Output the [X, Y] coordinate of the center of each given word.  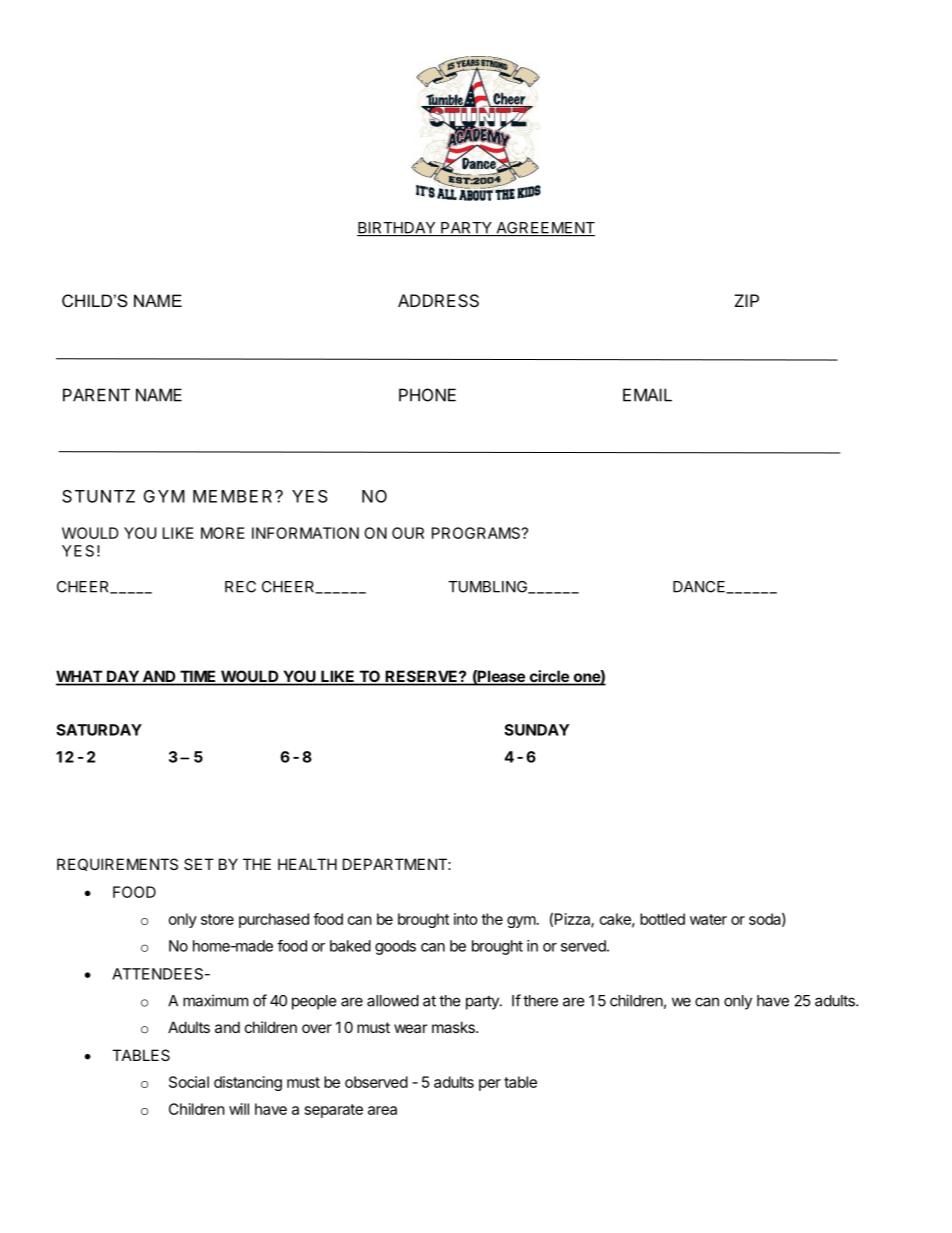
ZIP [746, 300]
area [382, 1110]
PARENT [96, 395]
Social [189, 1082]
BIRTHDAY [397, 229]
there [540, 1001]
